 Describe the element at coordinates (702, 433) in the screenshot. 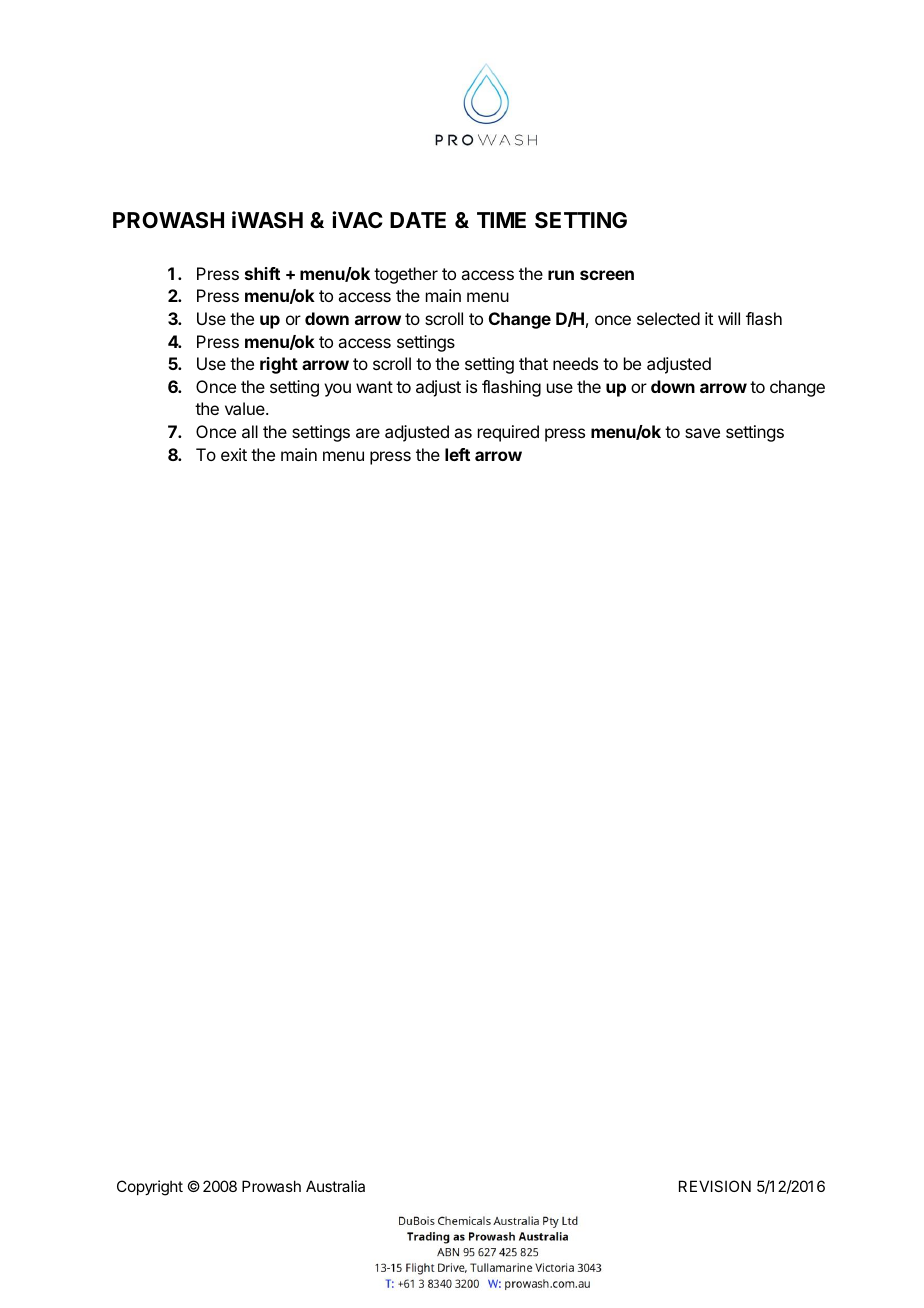

I see `save` at that location.
